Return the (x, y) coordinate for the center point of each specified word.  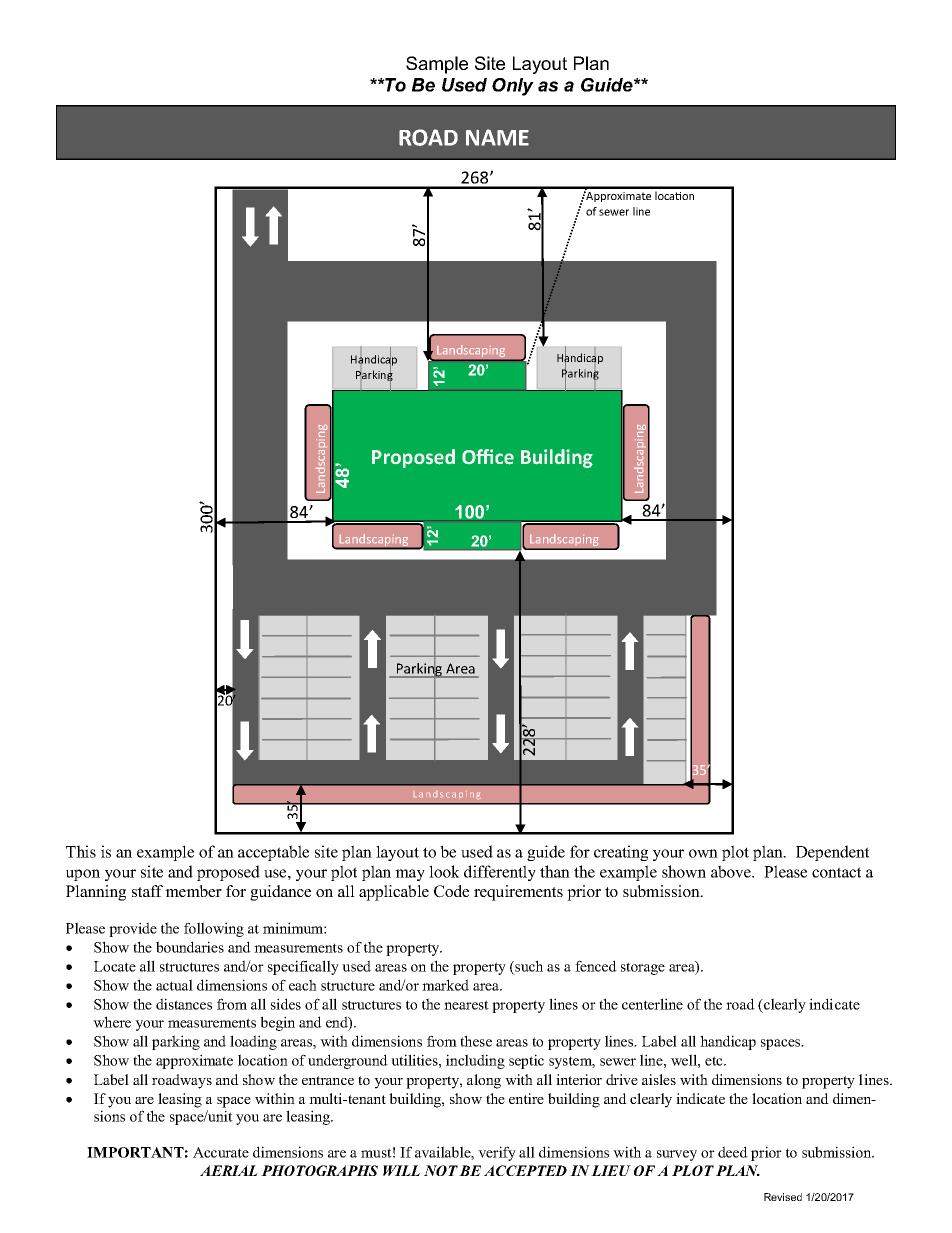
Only (513, 87)
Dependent (832, 853)
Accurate (221, 1152)
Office (488, 457)
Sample (437, 65)
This (81, 851)
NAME (497, 137)
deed (733, 1152)
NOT (441, 1170)
